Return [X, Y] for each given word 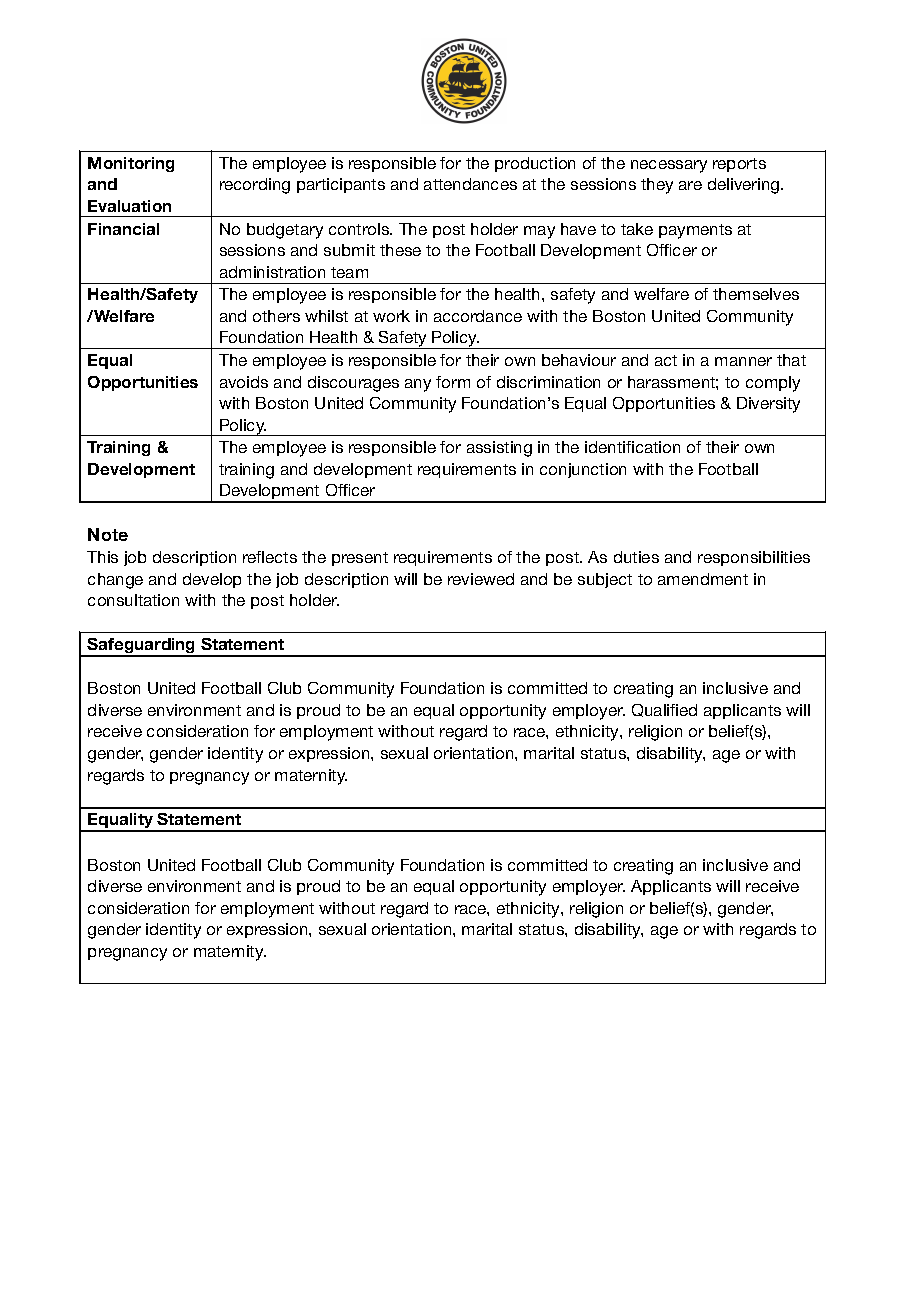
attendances [470, 184]
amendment [703, 579]
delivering [745, 186]
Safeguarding [142, 647]
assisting [499, 449]
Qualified [664, 710]
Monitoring [131, 164]
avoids [244, 382]
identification [632, 447]
